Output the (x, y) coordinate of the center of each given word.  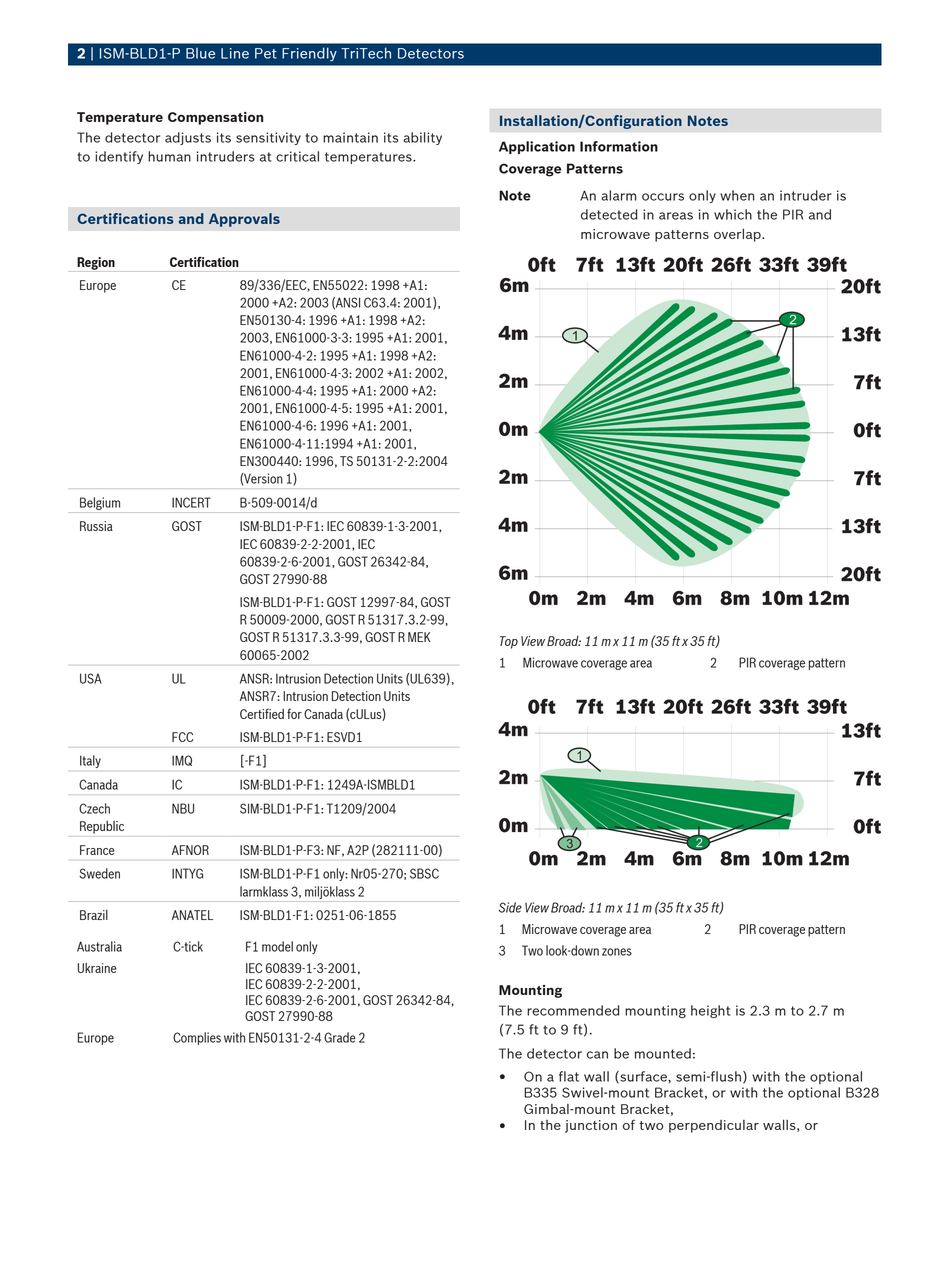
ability (422, 138)
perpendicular (714, 1126)
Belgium (100, 503)
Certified (262, 713)
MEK (419, 637)
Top (509, 642)
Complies (197, 1038)
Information (619, 146)
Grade (340, 1037)
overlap (738, 235)
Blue (200, 53)
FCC (182, 737)
